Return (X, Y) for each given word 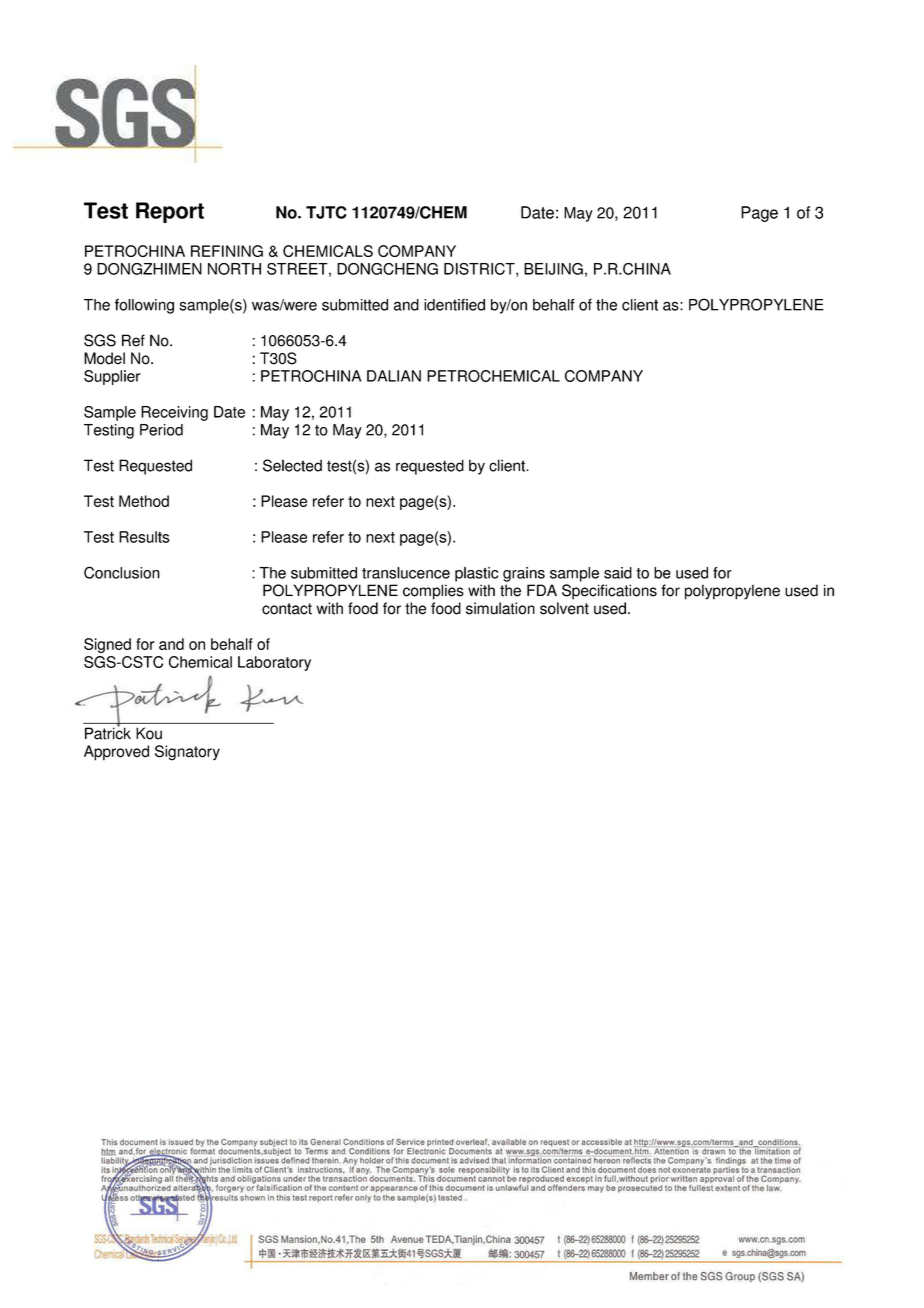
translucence (406, 573)
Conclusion (122, 572)
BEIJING (553, 269)
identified (454, 305)
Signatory (187, 753)
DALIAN (394, 376)
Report (170, 212)
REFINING (227, 251)
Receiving (174, 413)
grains (524, 574)
